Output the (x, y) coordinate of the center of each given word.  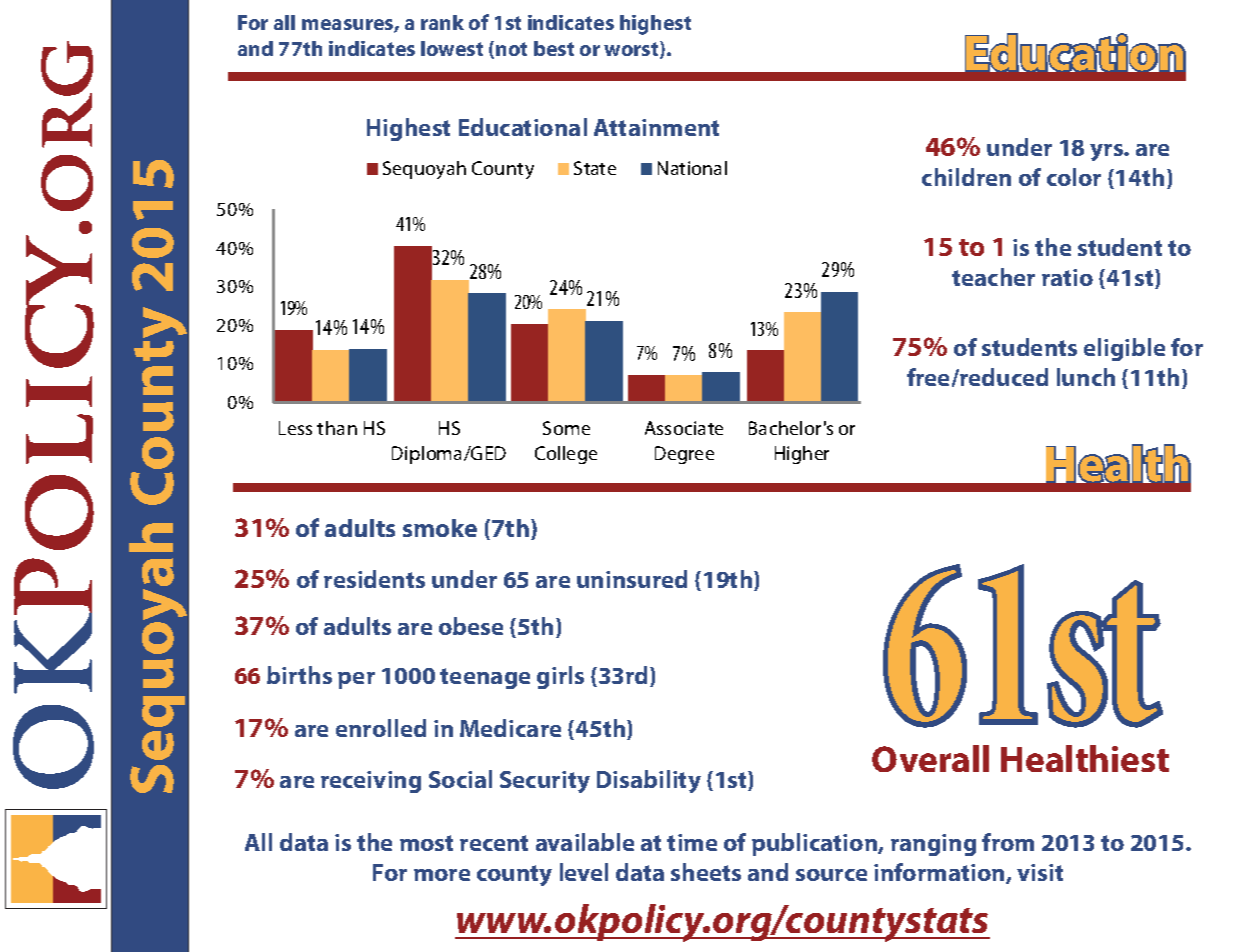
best (554, 48)
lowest (452, 48)
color (1074, 177)
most (426, 843)
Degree (684, 455)
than (337, 428)
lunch (1086, 377)
